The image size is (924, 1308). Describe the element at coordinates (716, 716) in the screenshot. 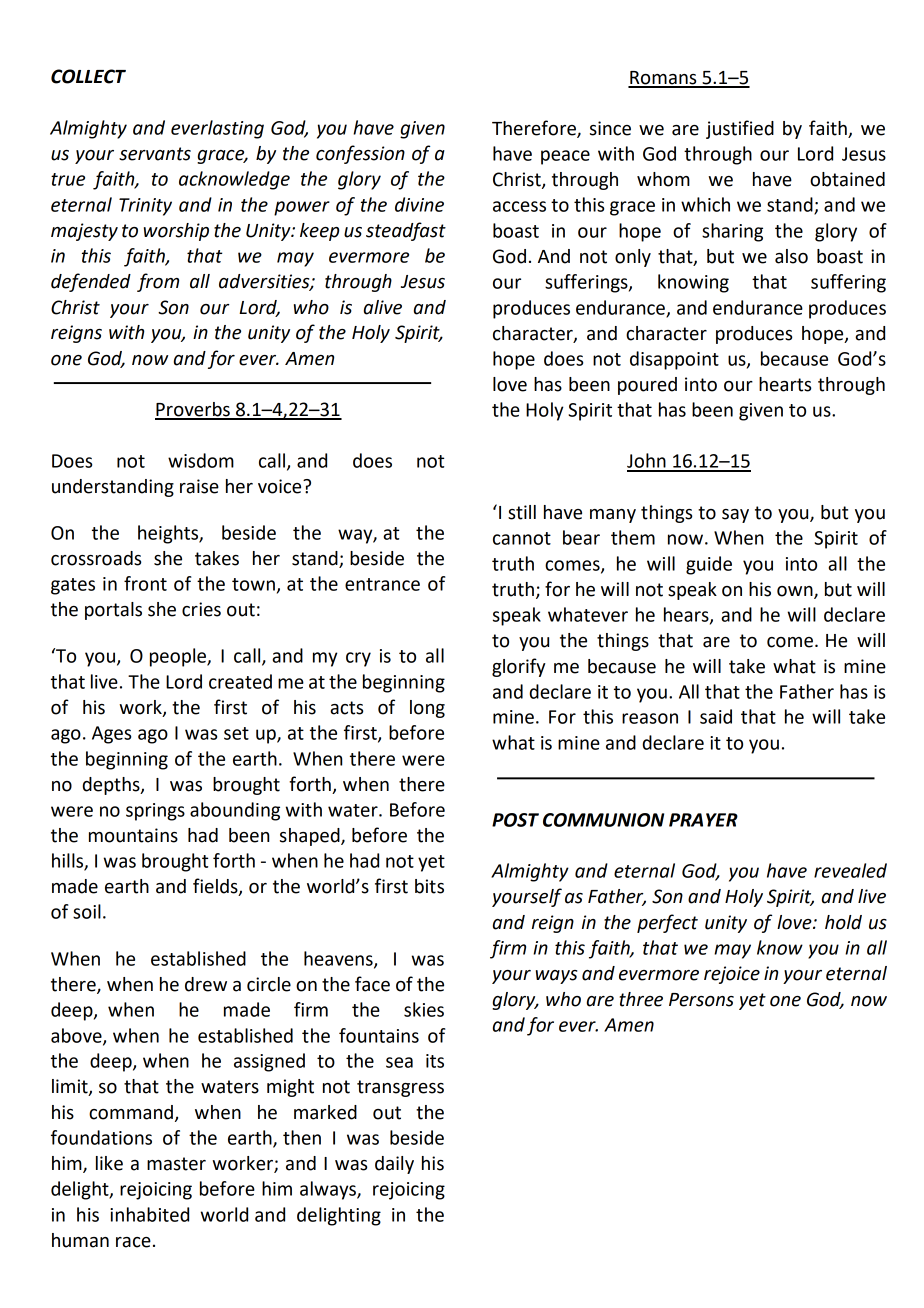

I see `said` at that location.
